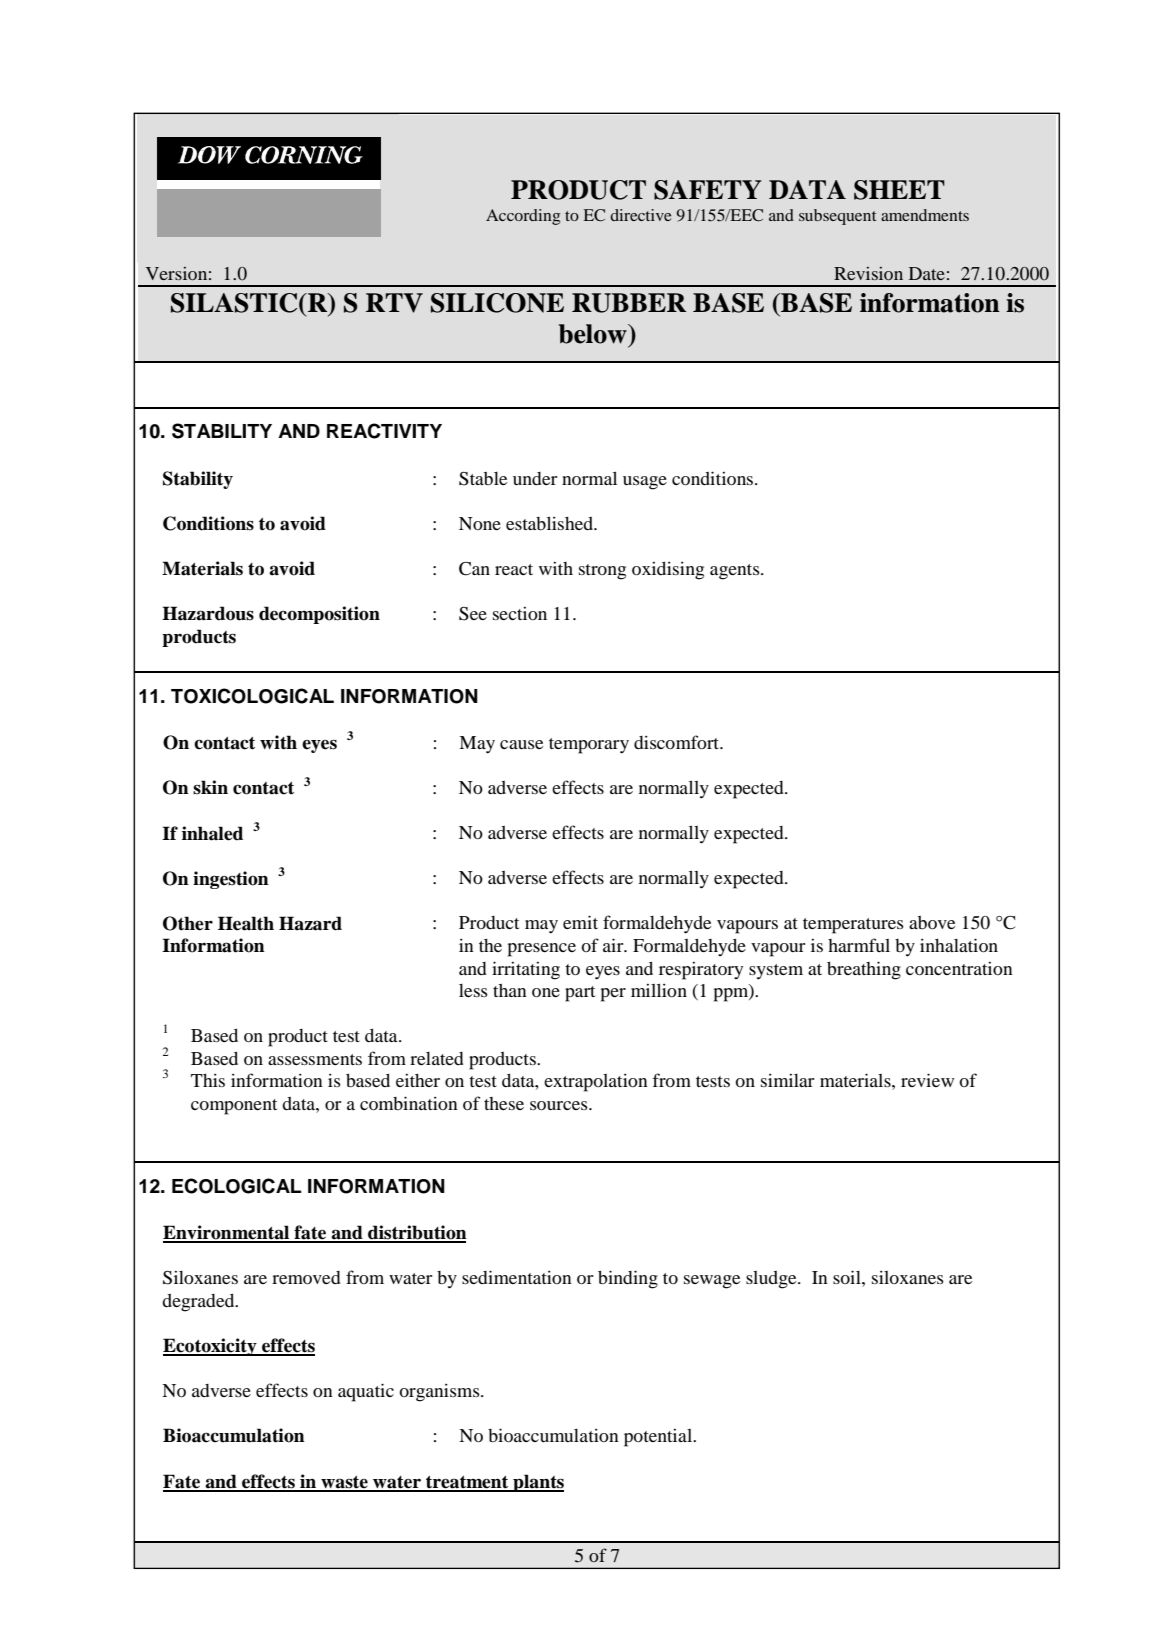 The width and height of the screenshot is (1167, 1652). I want to click on temperatures, so click(853, 926).
